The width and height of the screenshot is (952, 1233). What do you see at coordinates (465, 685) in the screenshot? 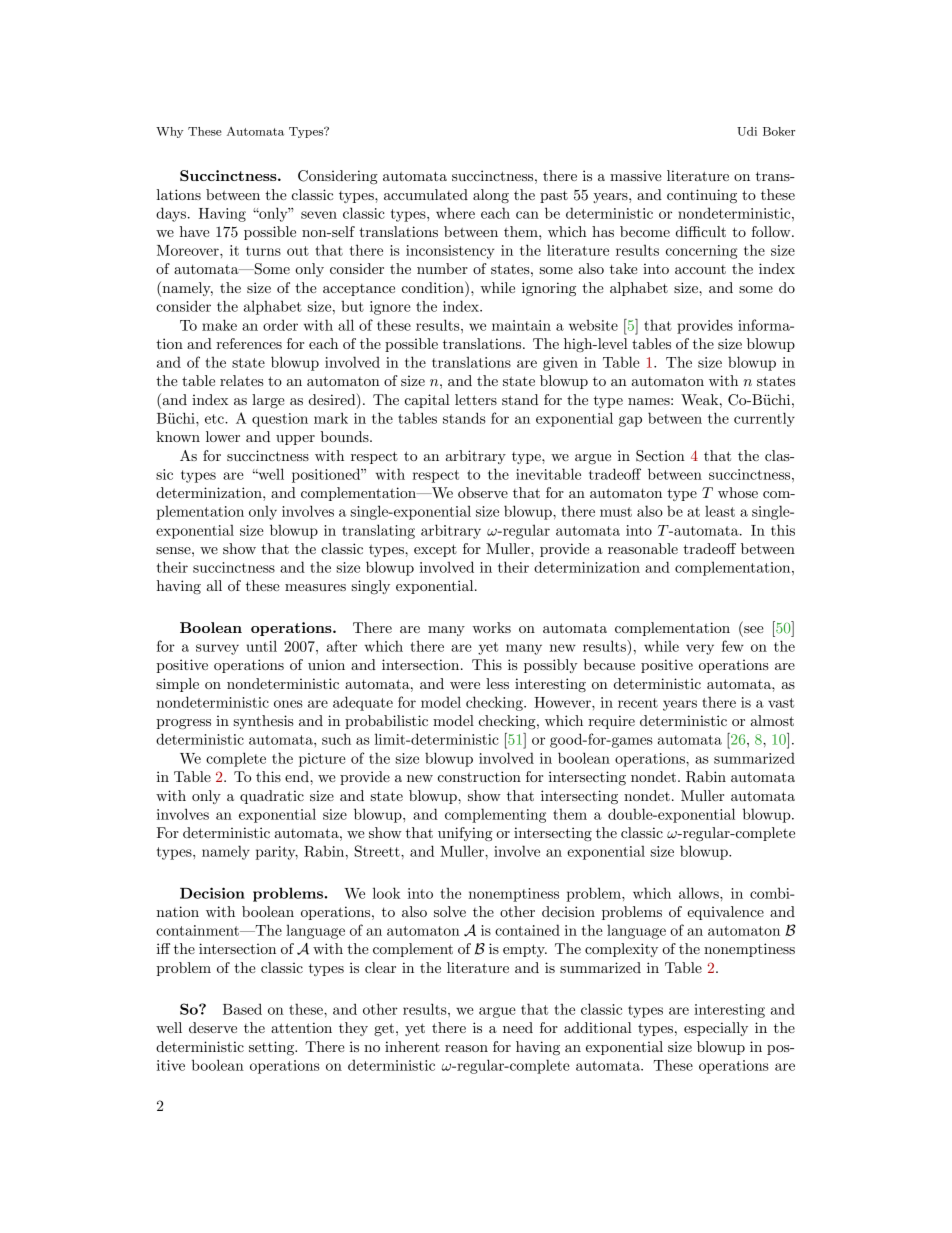
I see `were` at bounding box center [465, 685].
